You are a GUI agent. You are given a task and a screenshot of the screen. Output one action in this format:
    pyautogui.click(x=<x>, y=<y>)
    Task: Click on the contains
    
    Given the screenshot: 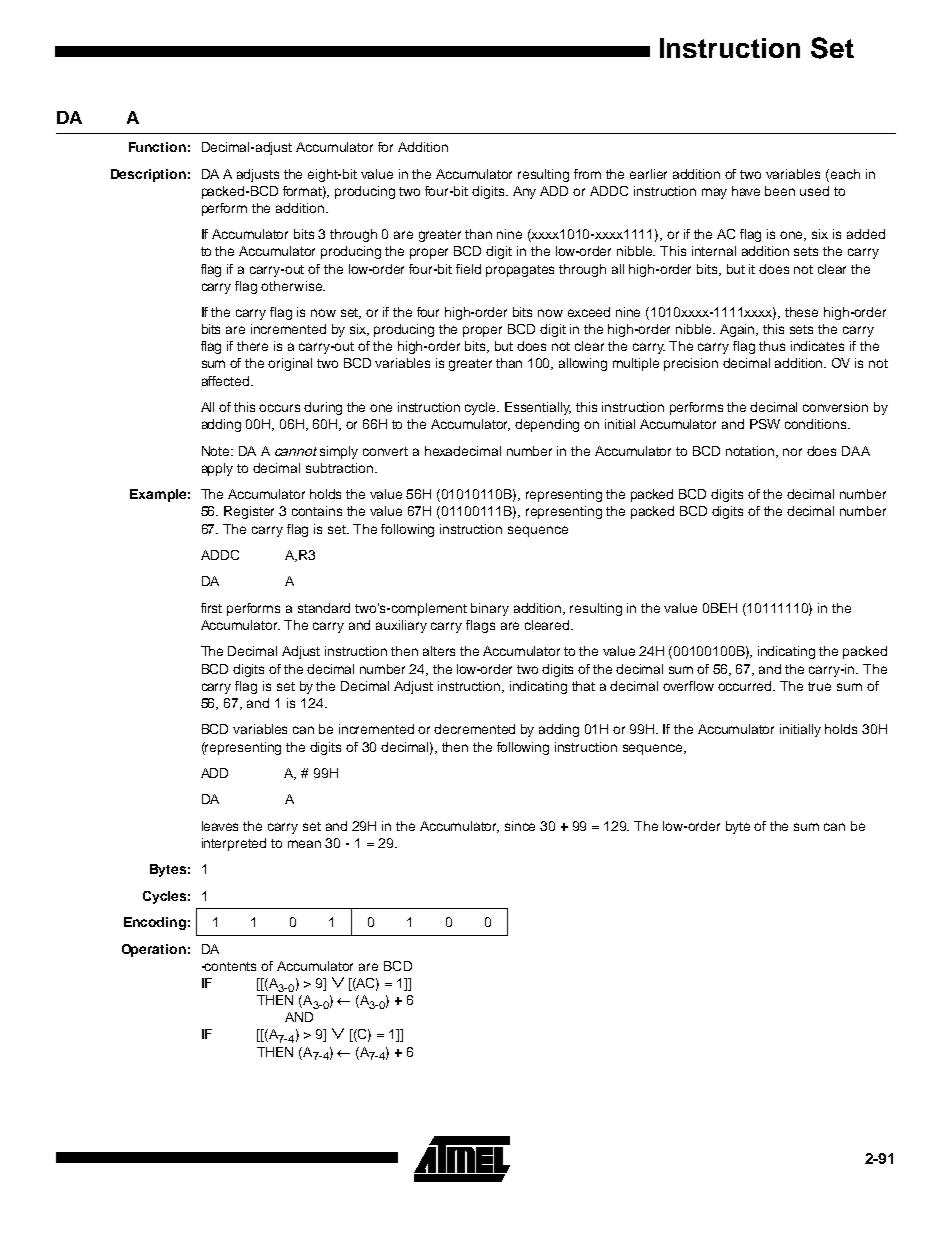 What is the action you would take?
    pyautogui.click(x=317, y=511)
